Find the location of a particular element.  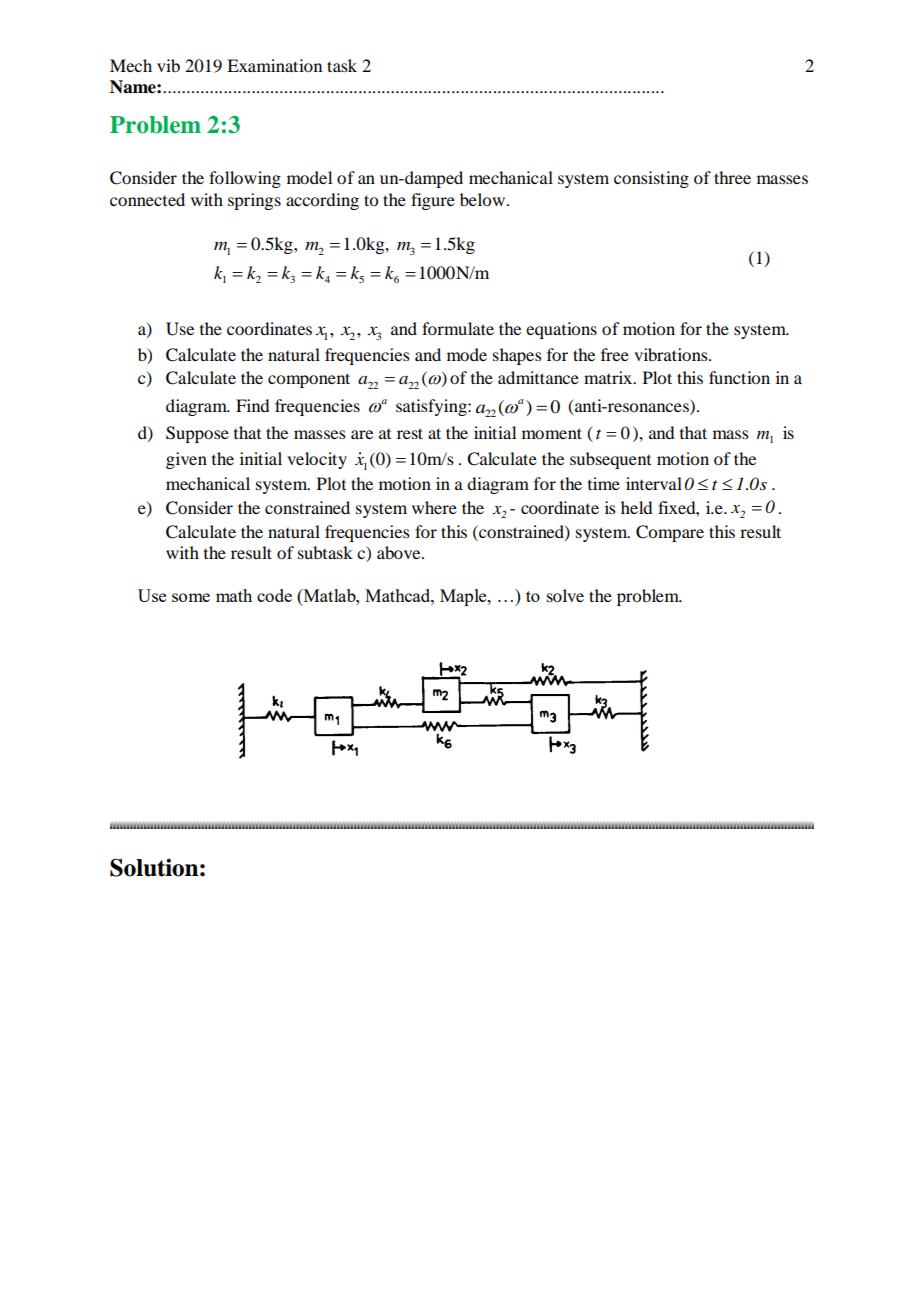

subsequent is located at coordinates (610, 460).
